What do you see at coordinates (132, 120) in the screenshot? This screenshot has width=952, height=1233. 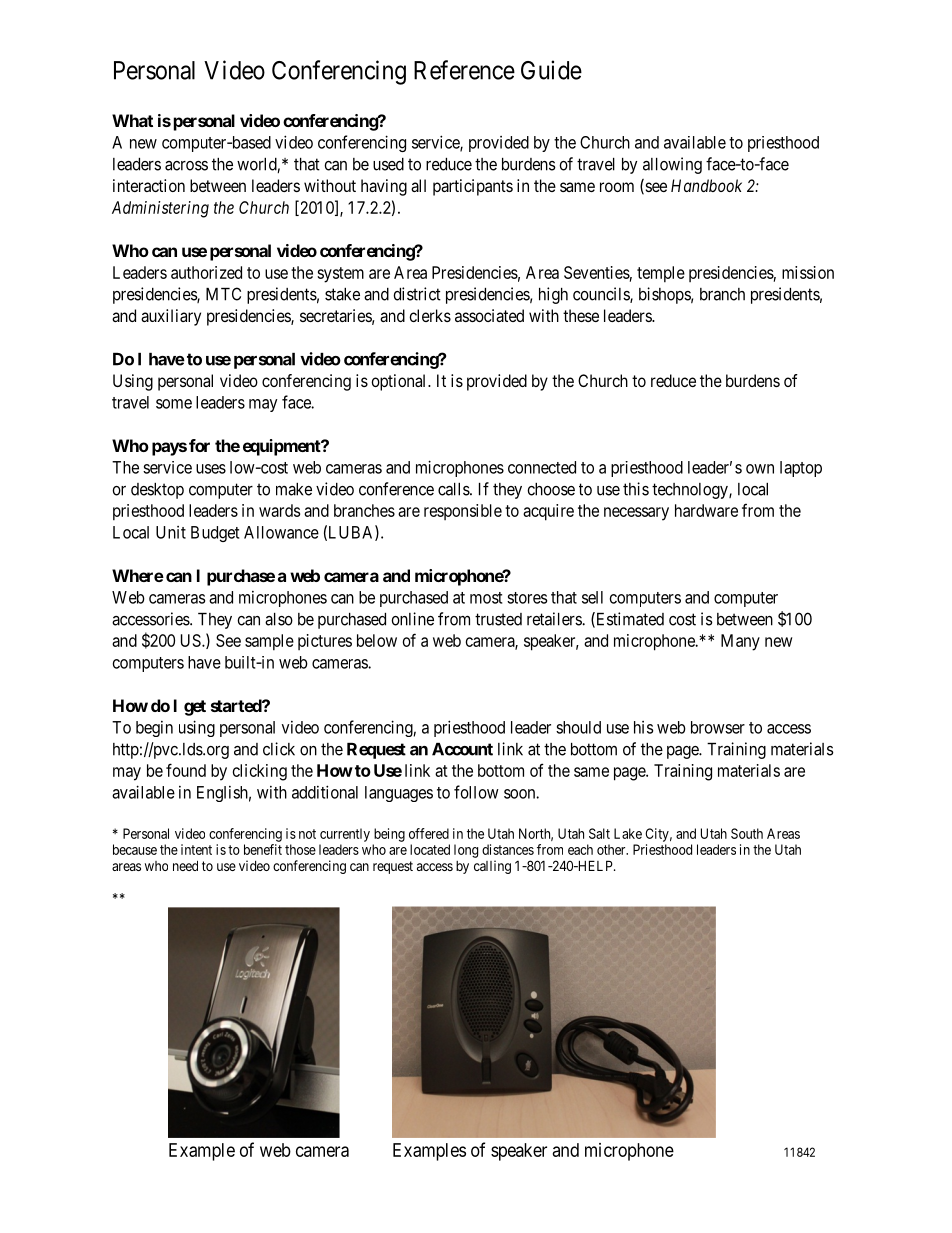 I see `What` at bounding box center [132, 120].
